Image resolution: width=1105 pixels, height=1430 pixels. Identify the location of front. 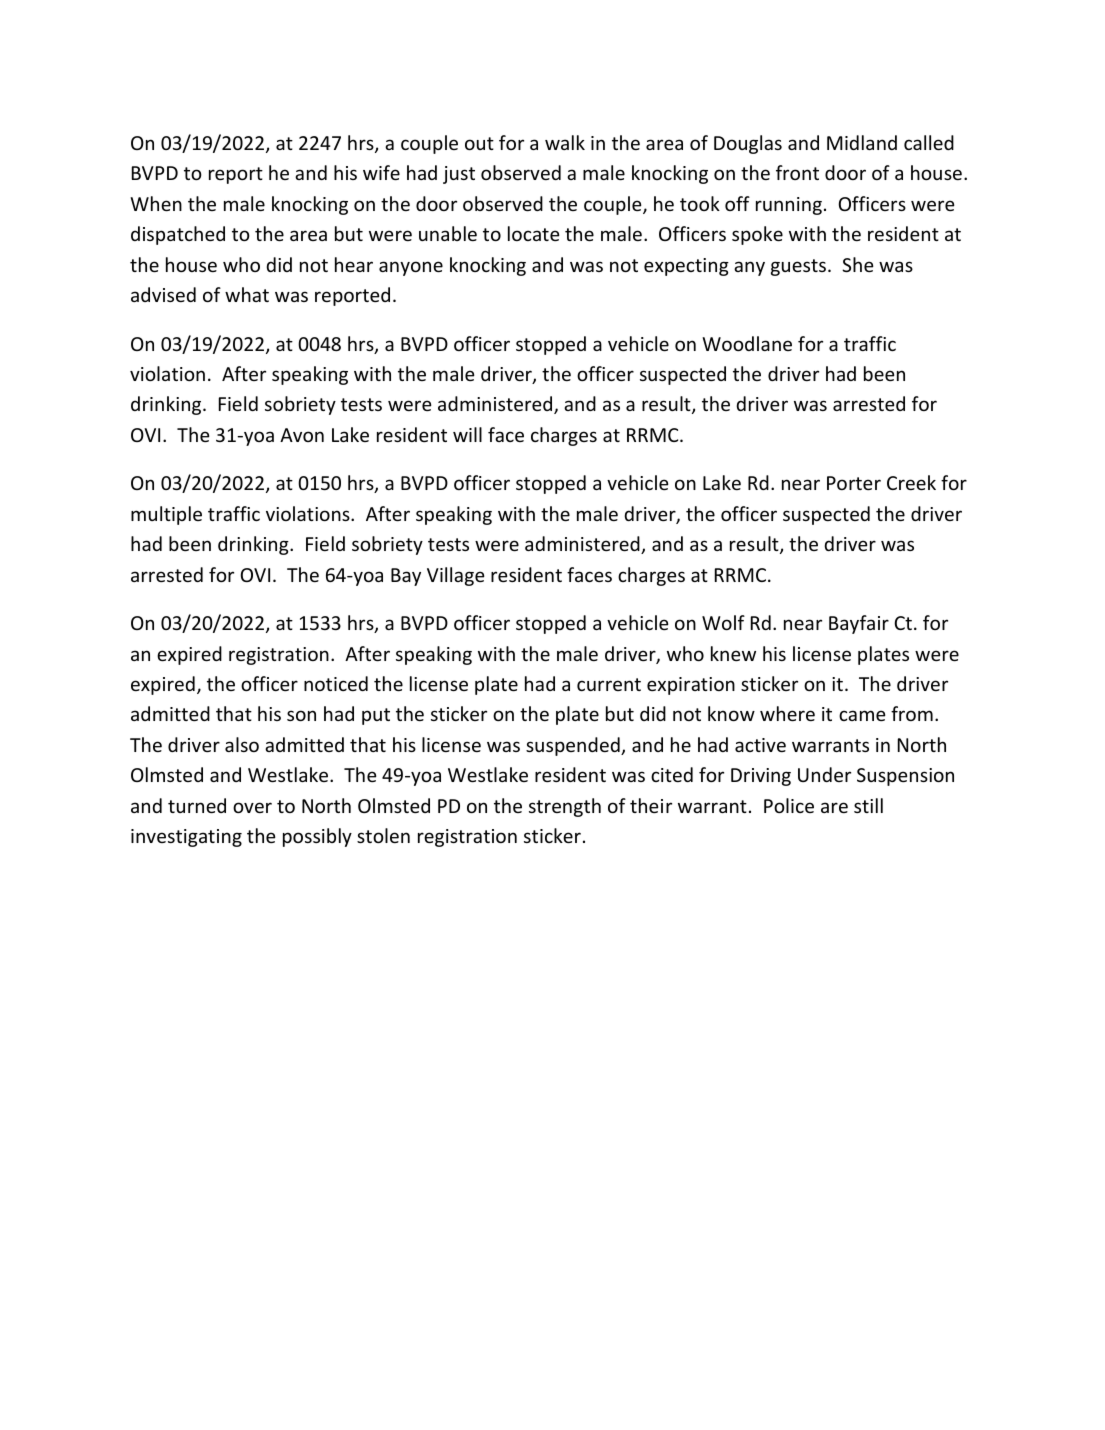
(797, 172).
